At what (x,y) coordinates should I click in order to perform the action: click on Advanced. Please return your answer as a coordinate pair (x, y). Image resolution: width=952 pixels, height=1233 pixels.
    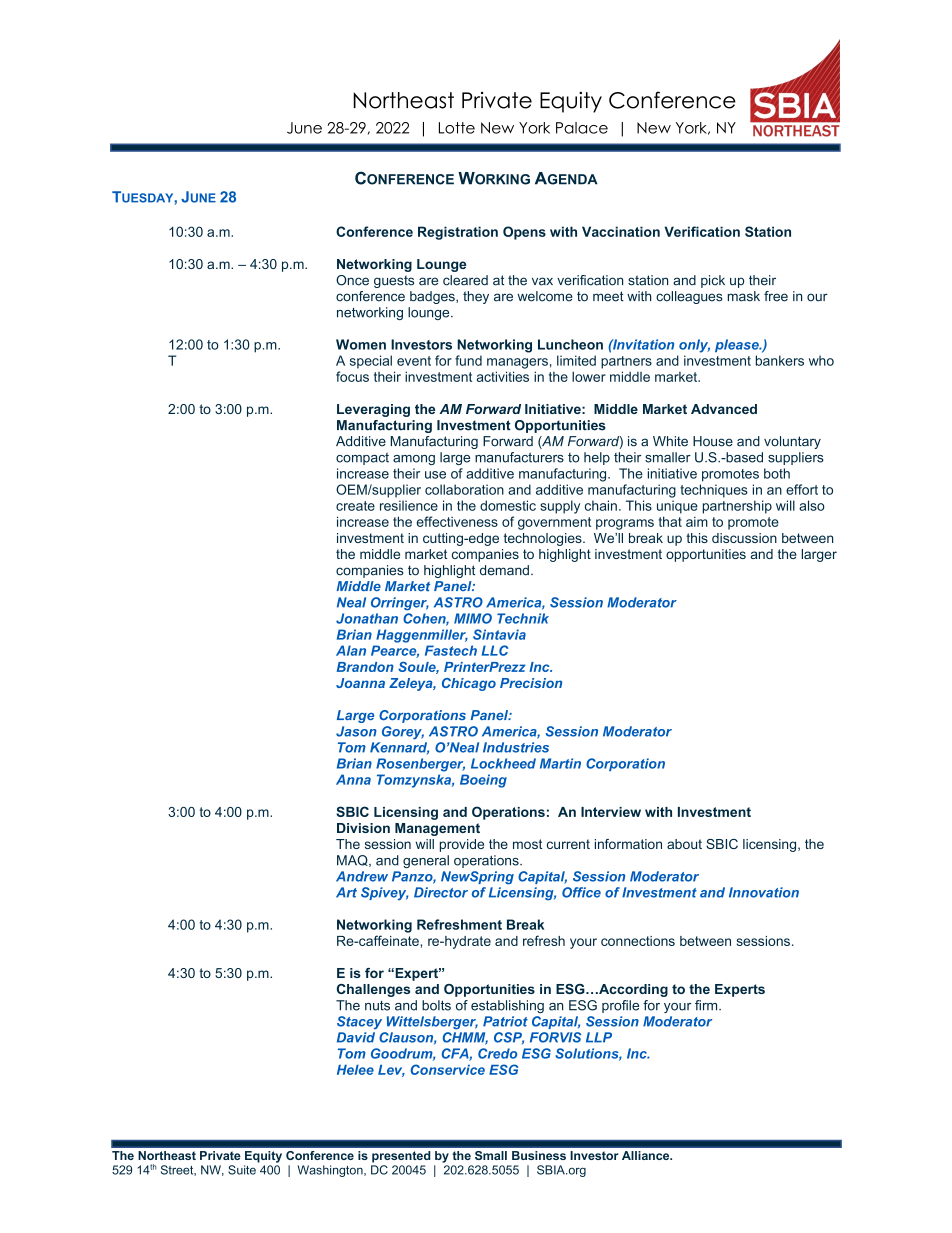
    Looking at the image, I should click on (724, 409).
